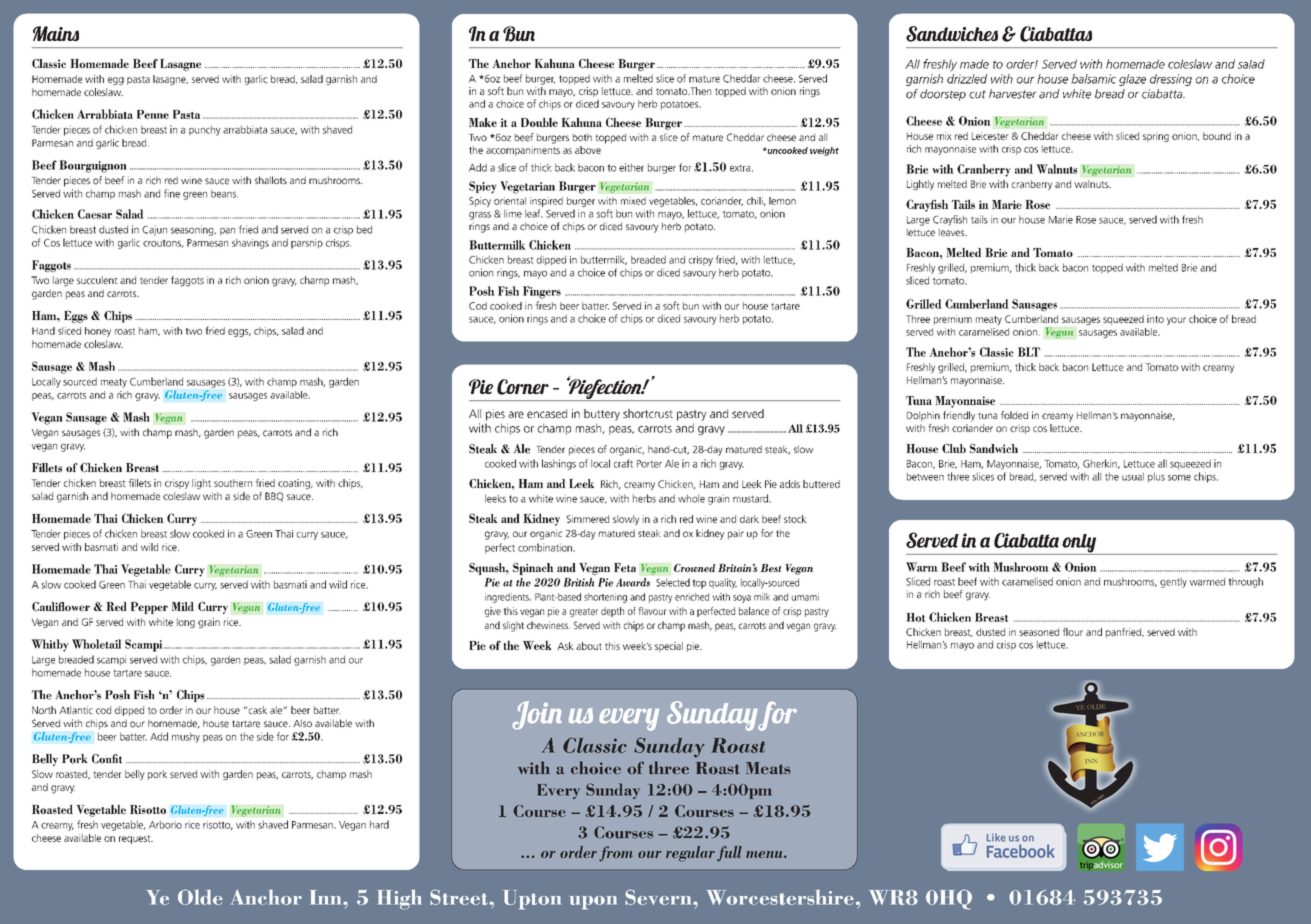 This image has height=924, width=1311. Describe the element at coordinates (542, 292) in the image. I see `Fingers` at that location.
